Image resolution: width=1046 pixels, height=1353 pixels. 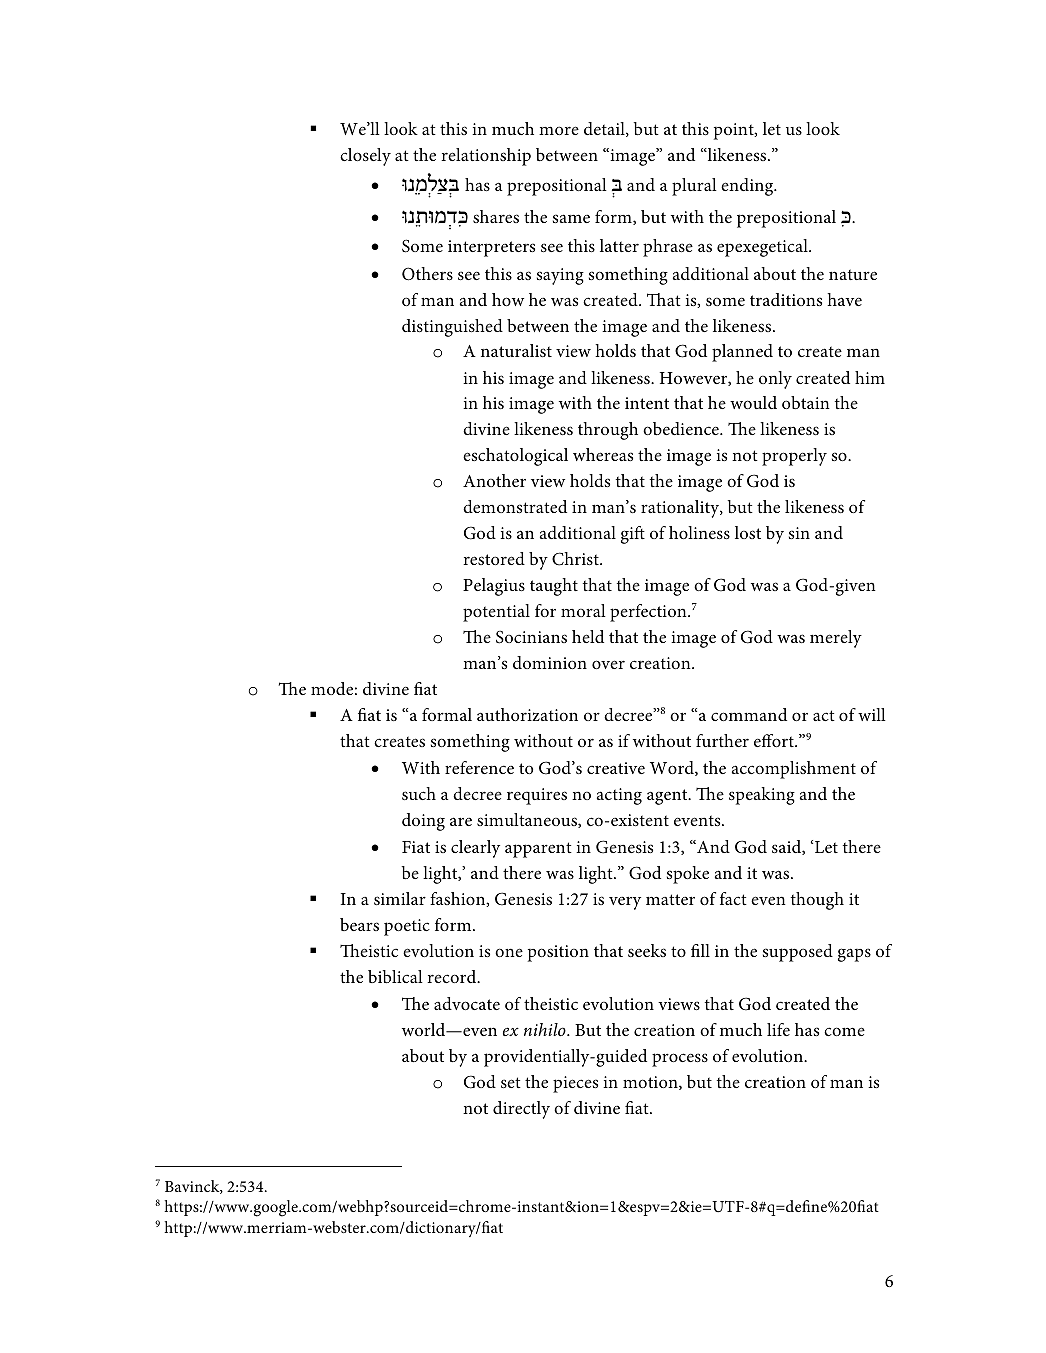 I want to click on motion, so click(x=651, y=1083).
